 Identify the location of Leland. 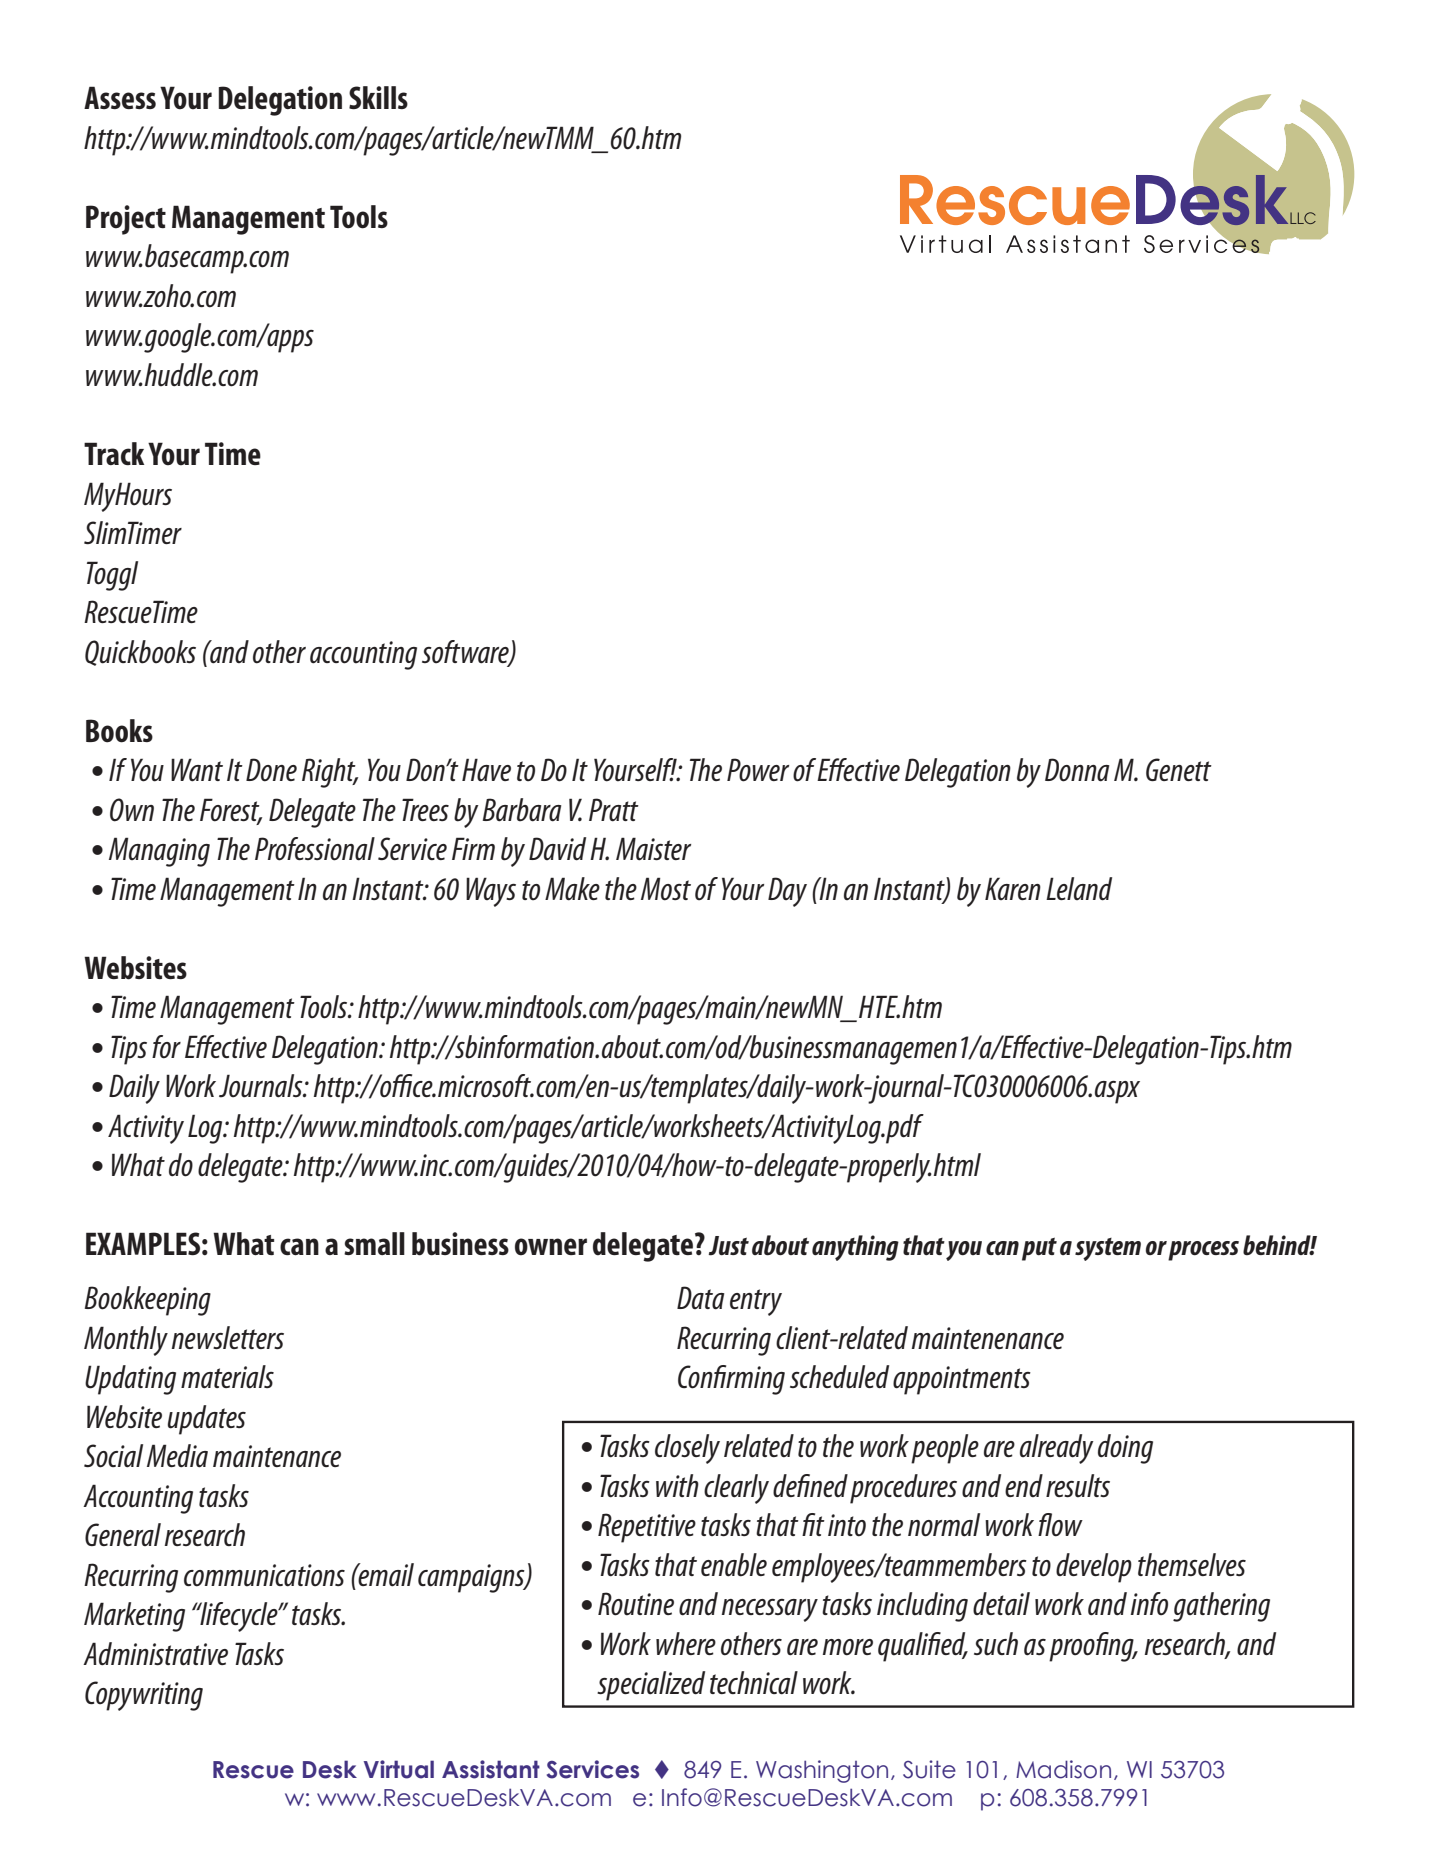
(1079, 889).
